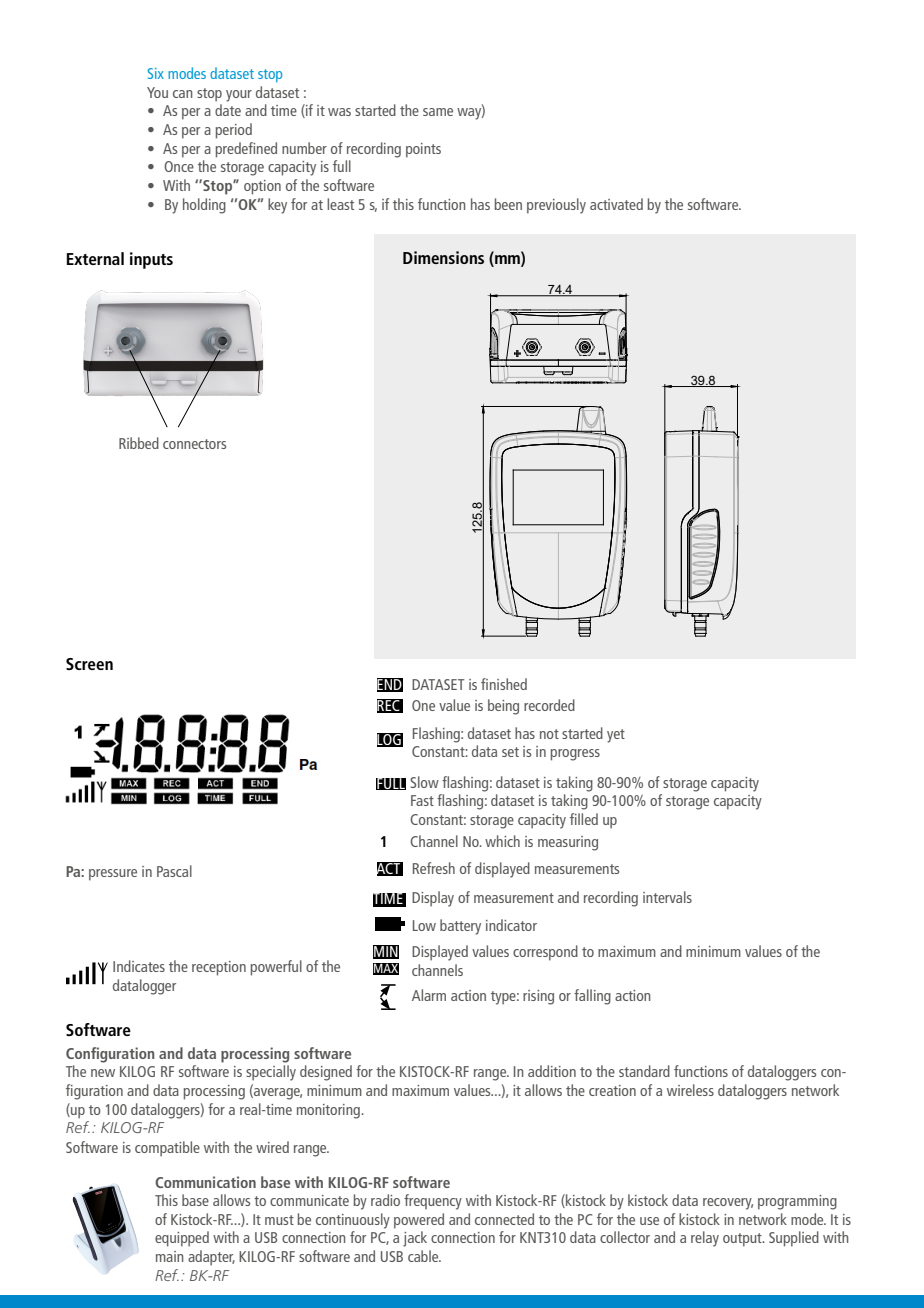 The width and height of the screenshot is (924, 1308). I want to click on intervals, so click(667, 897).
